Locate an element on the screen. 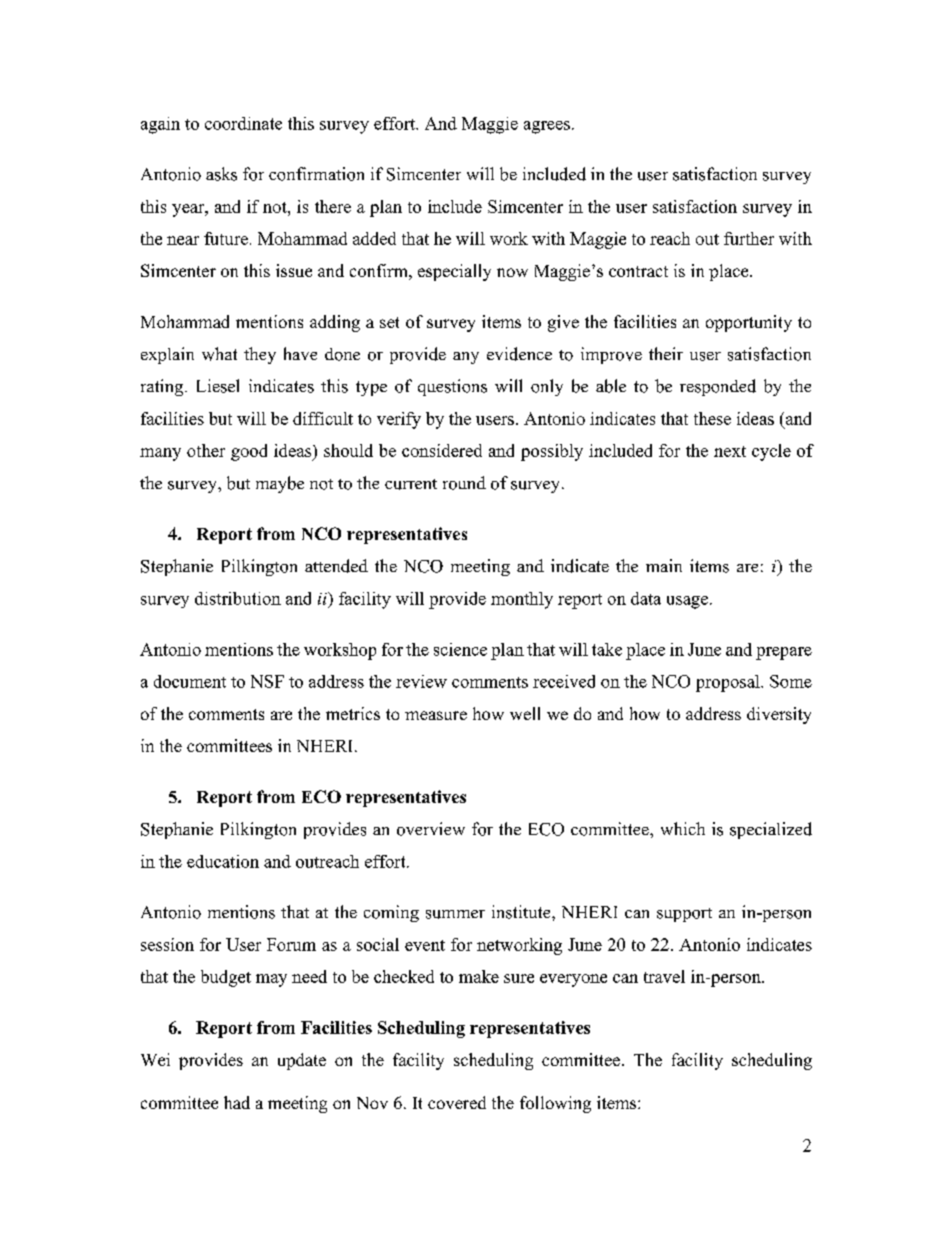 This screenshot has width=952, height=1233. covered is located at coordinates (457, 1102).
